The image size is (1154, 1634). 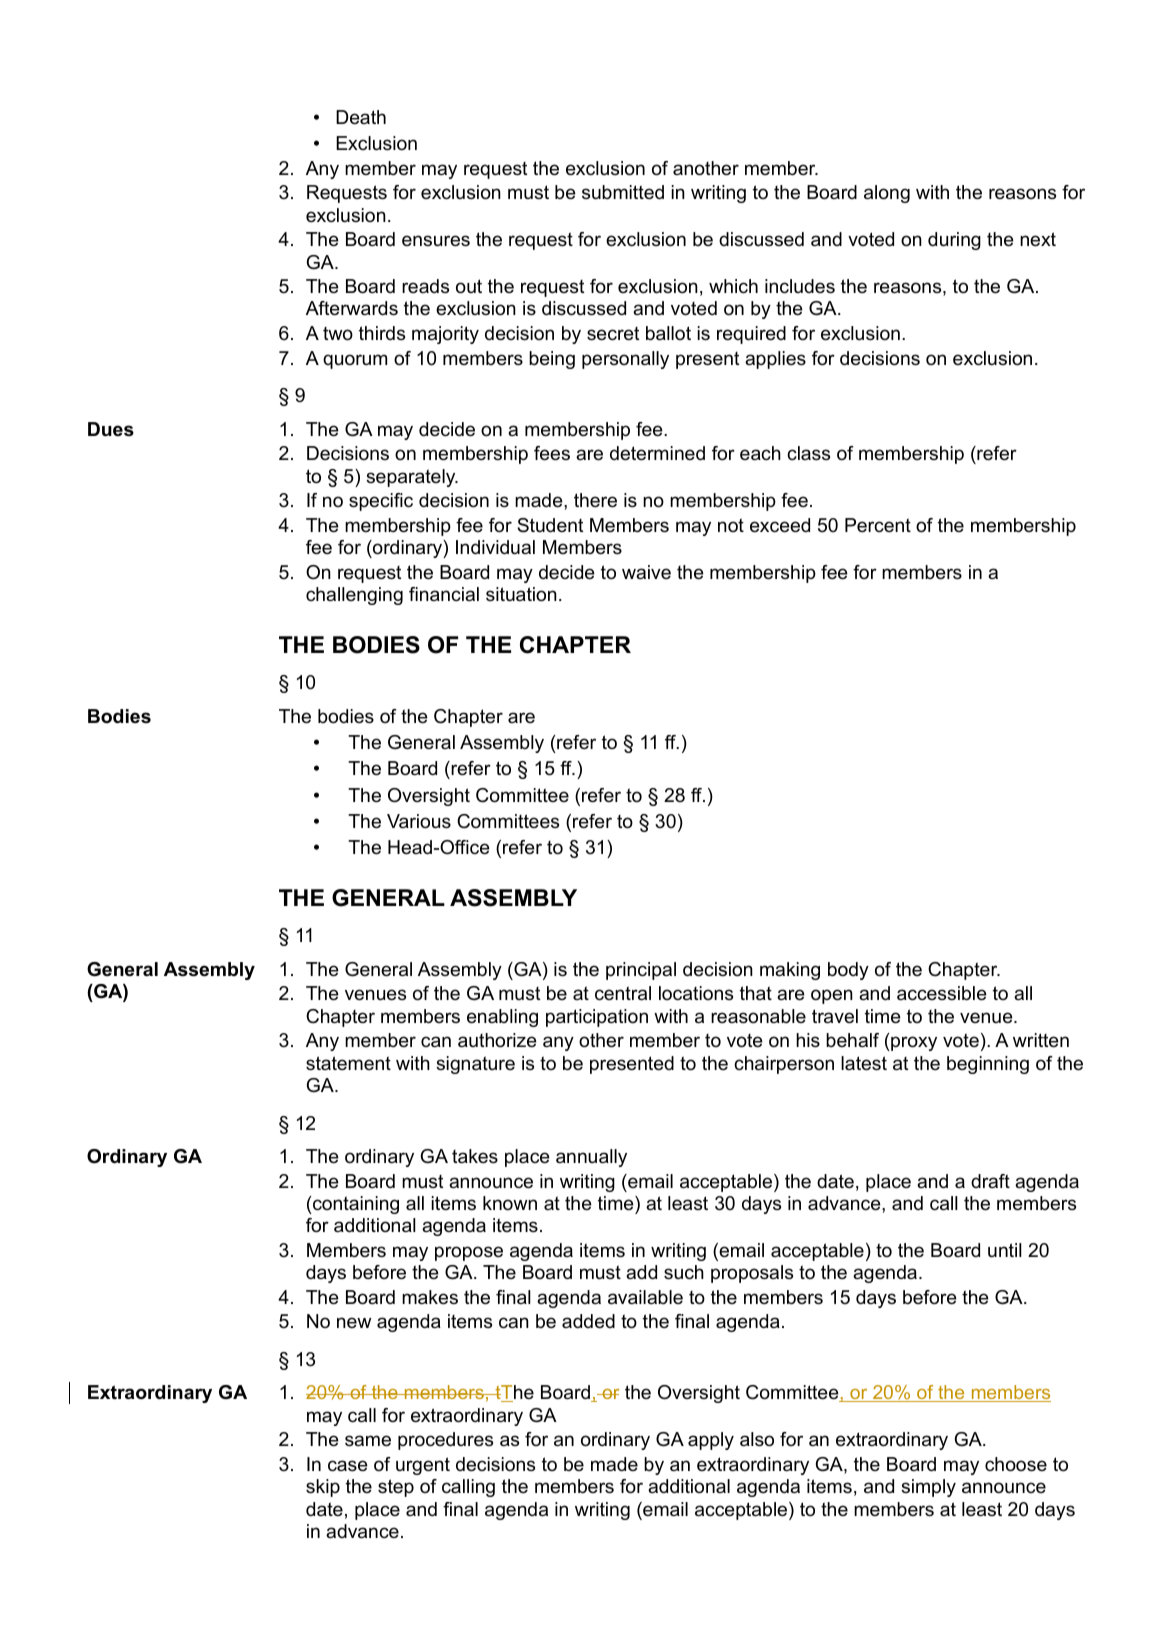 What do you see at coordinates (361, 117) in the page?
I see `Death` at bounding box center [361, 117].
